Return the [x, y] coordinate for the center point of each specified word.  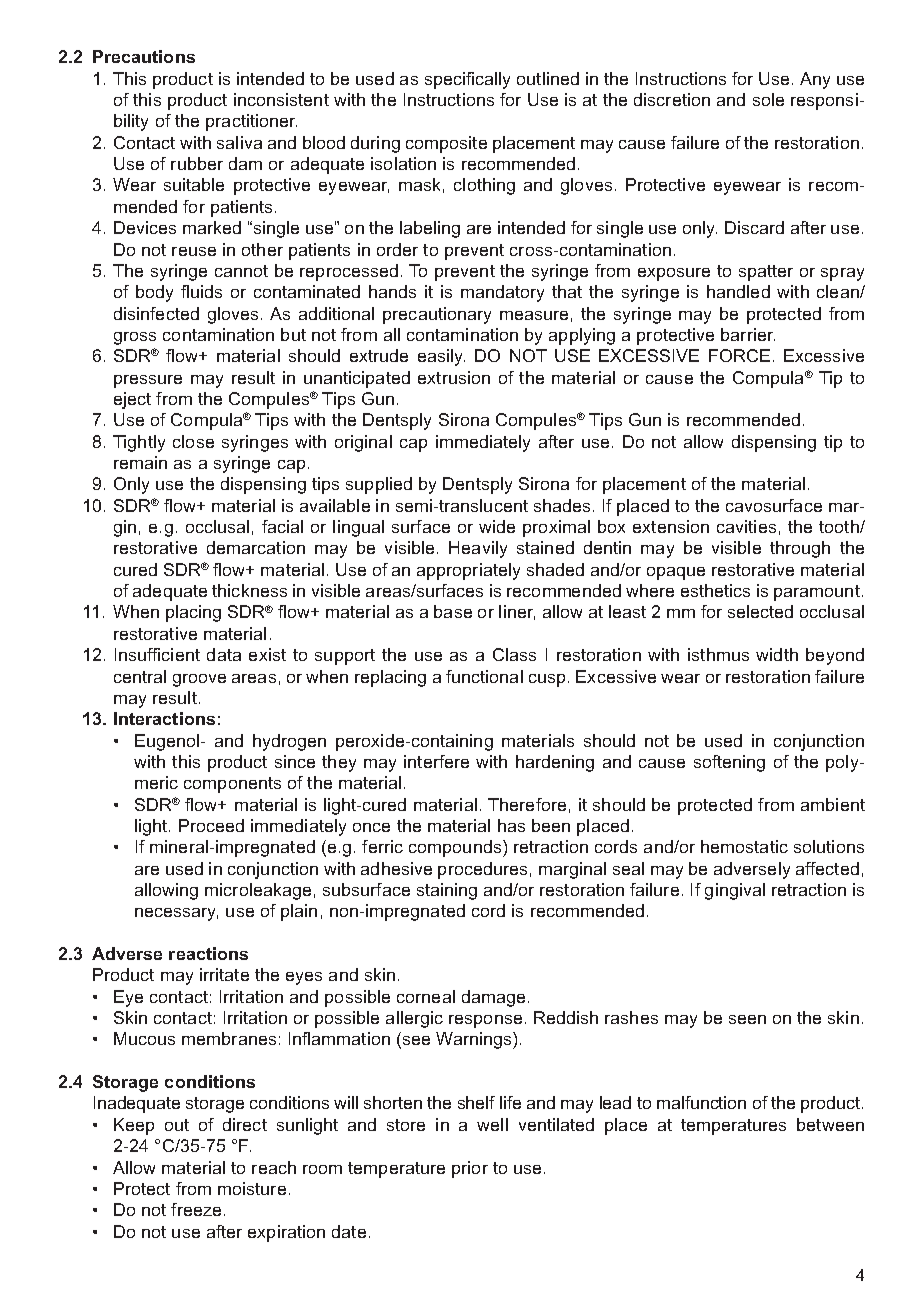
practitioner [251, 122]
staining [447, 891]
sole [768, 99]
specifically [467, 80]
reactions [208, 953]
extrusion [454, 377]
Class [514, 654]
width [777, 654]
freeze [196, 1209]
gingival [735, 891]
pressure [148, 381]
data [224, 654]
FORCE [739, 355]
